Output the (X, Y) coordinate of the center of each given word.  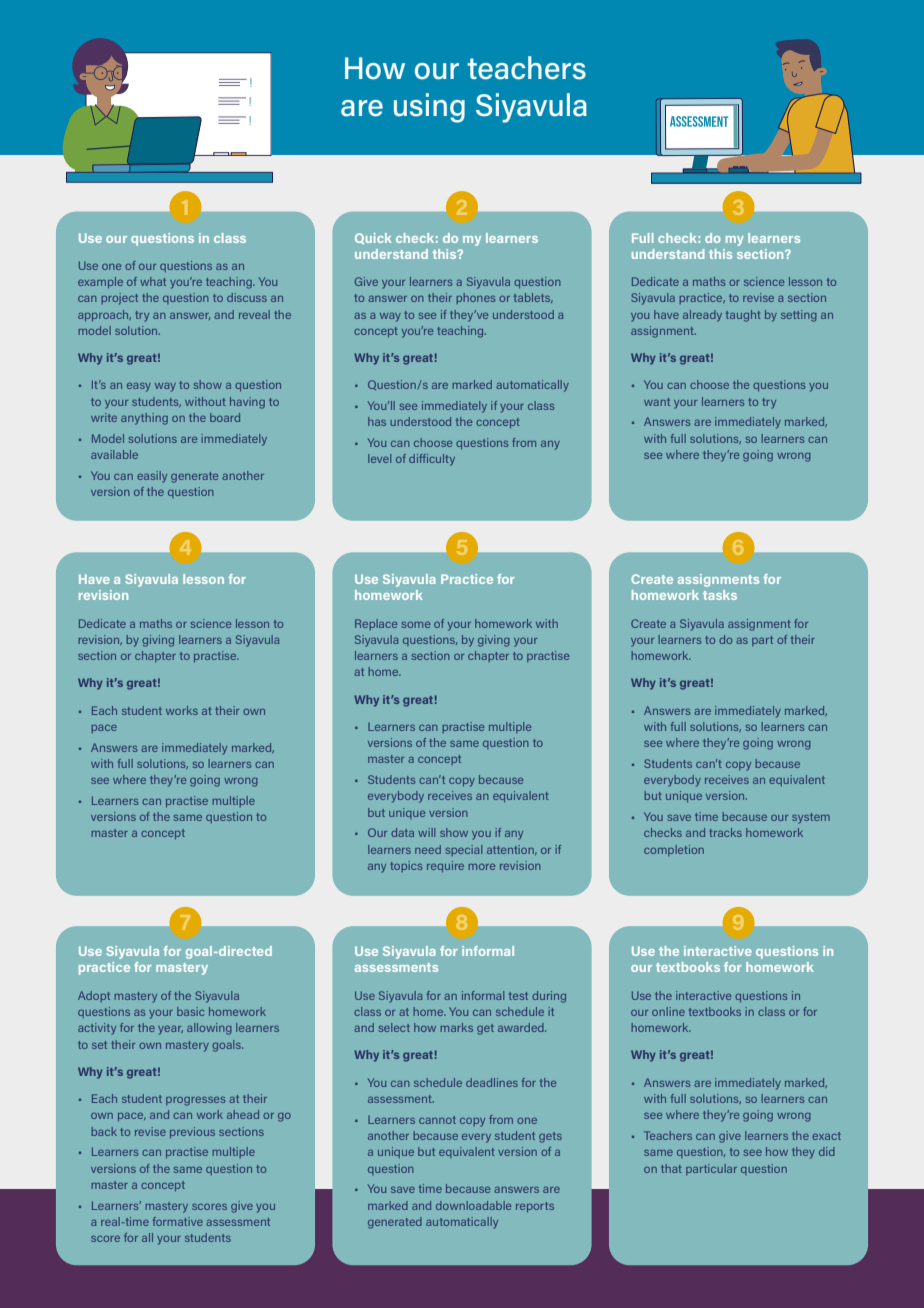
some (416, 625)
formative (178, 1221)
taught (743, 316)
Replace (376, 624)
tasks (720, 595)
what (153, 281)
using (429, 108)
